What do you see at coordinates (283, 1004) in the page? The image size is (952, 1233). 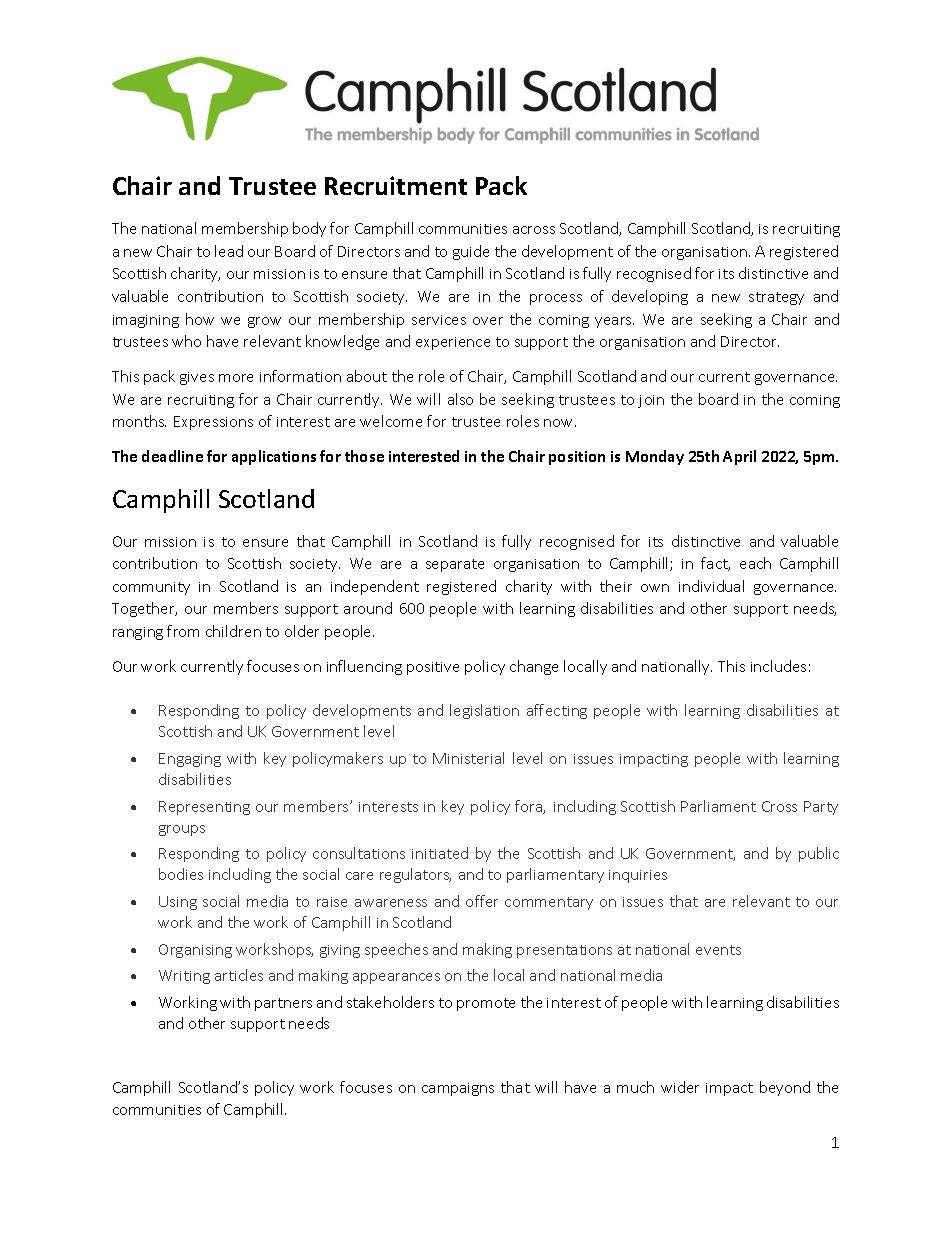 I see `partners` at bounding box center [283, 1004].
